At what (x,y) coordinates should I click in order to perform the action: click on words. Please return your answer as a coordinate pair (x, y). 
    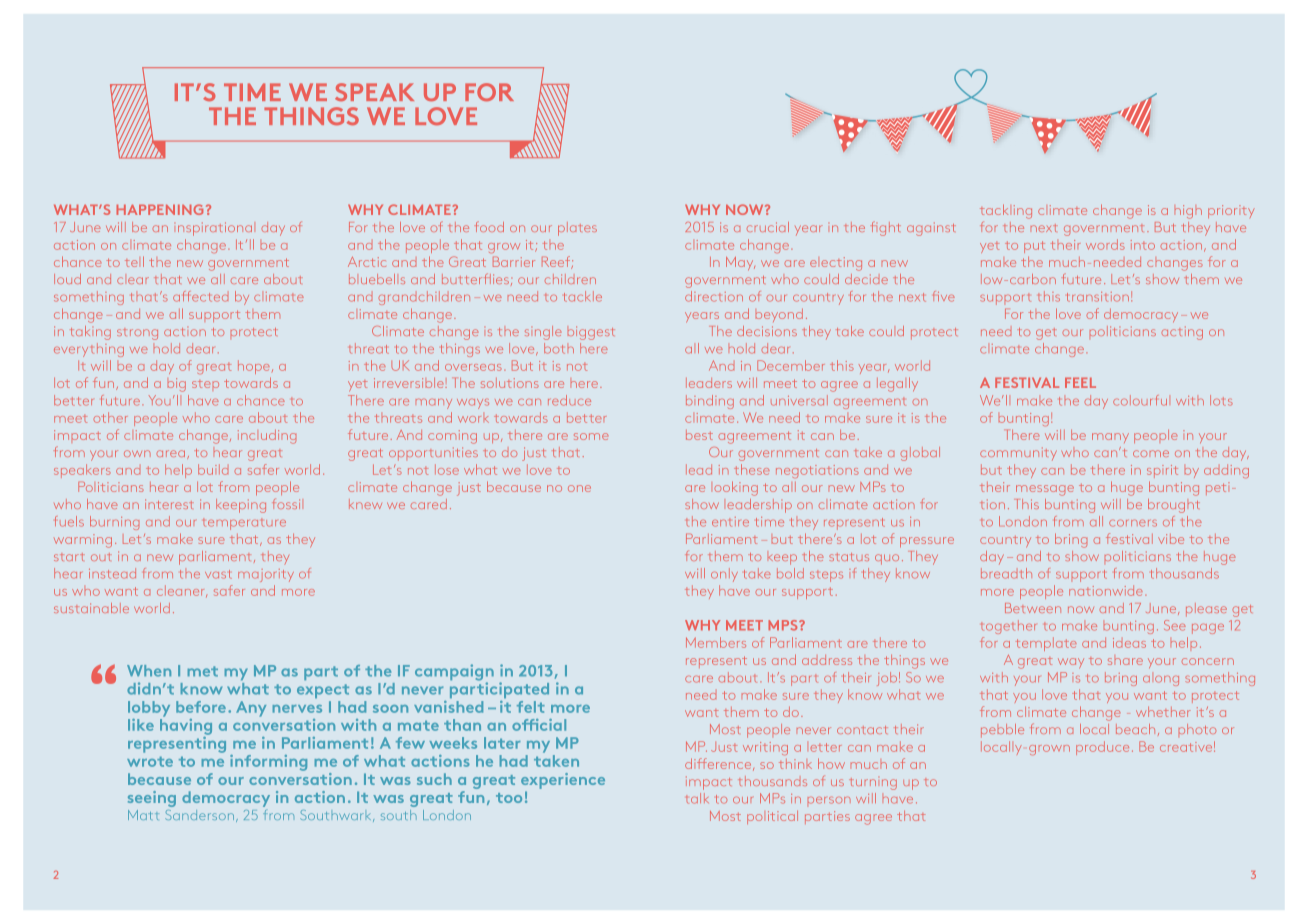
    Looking at the image, I should click on (1105, 244).
